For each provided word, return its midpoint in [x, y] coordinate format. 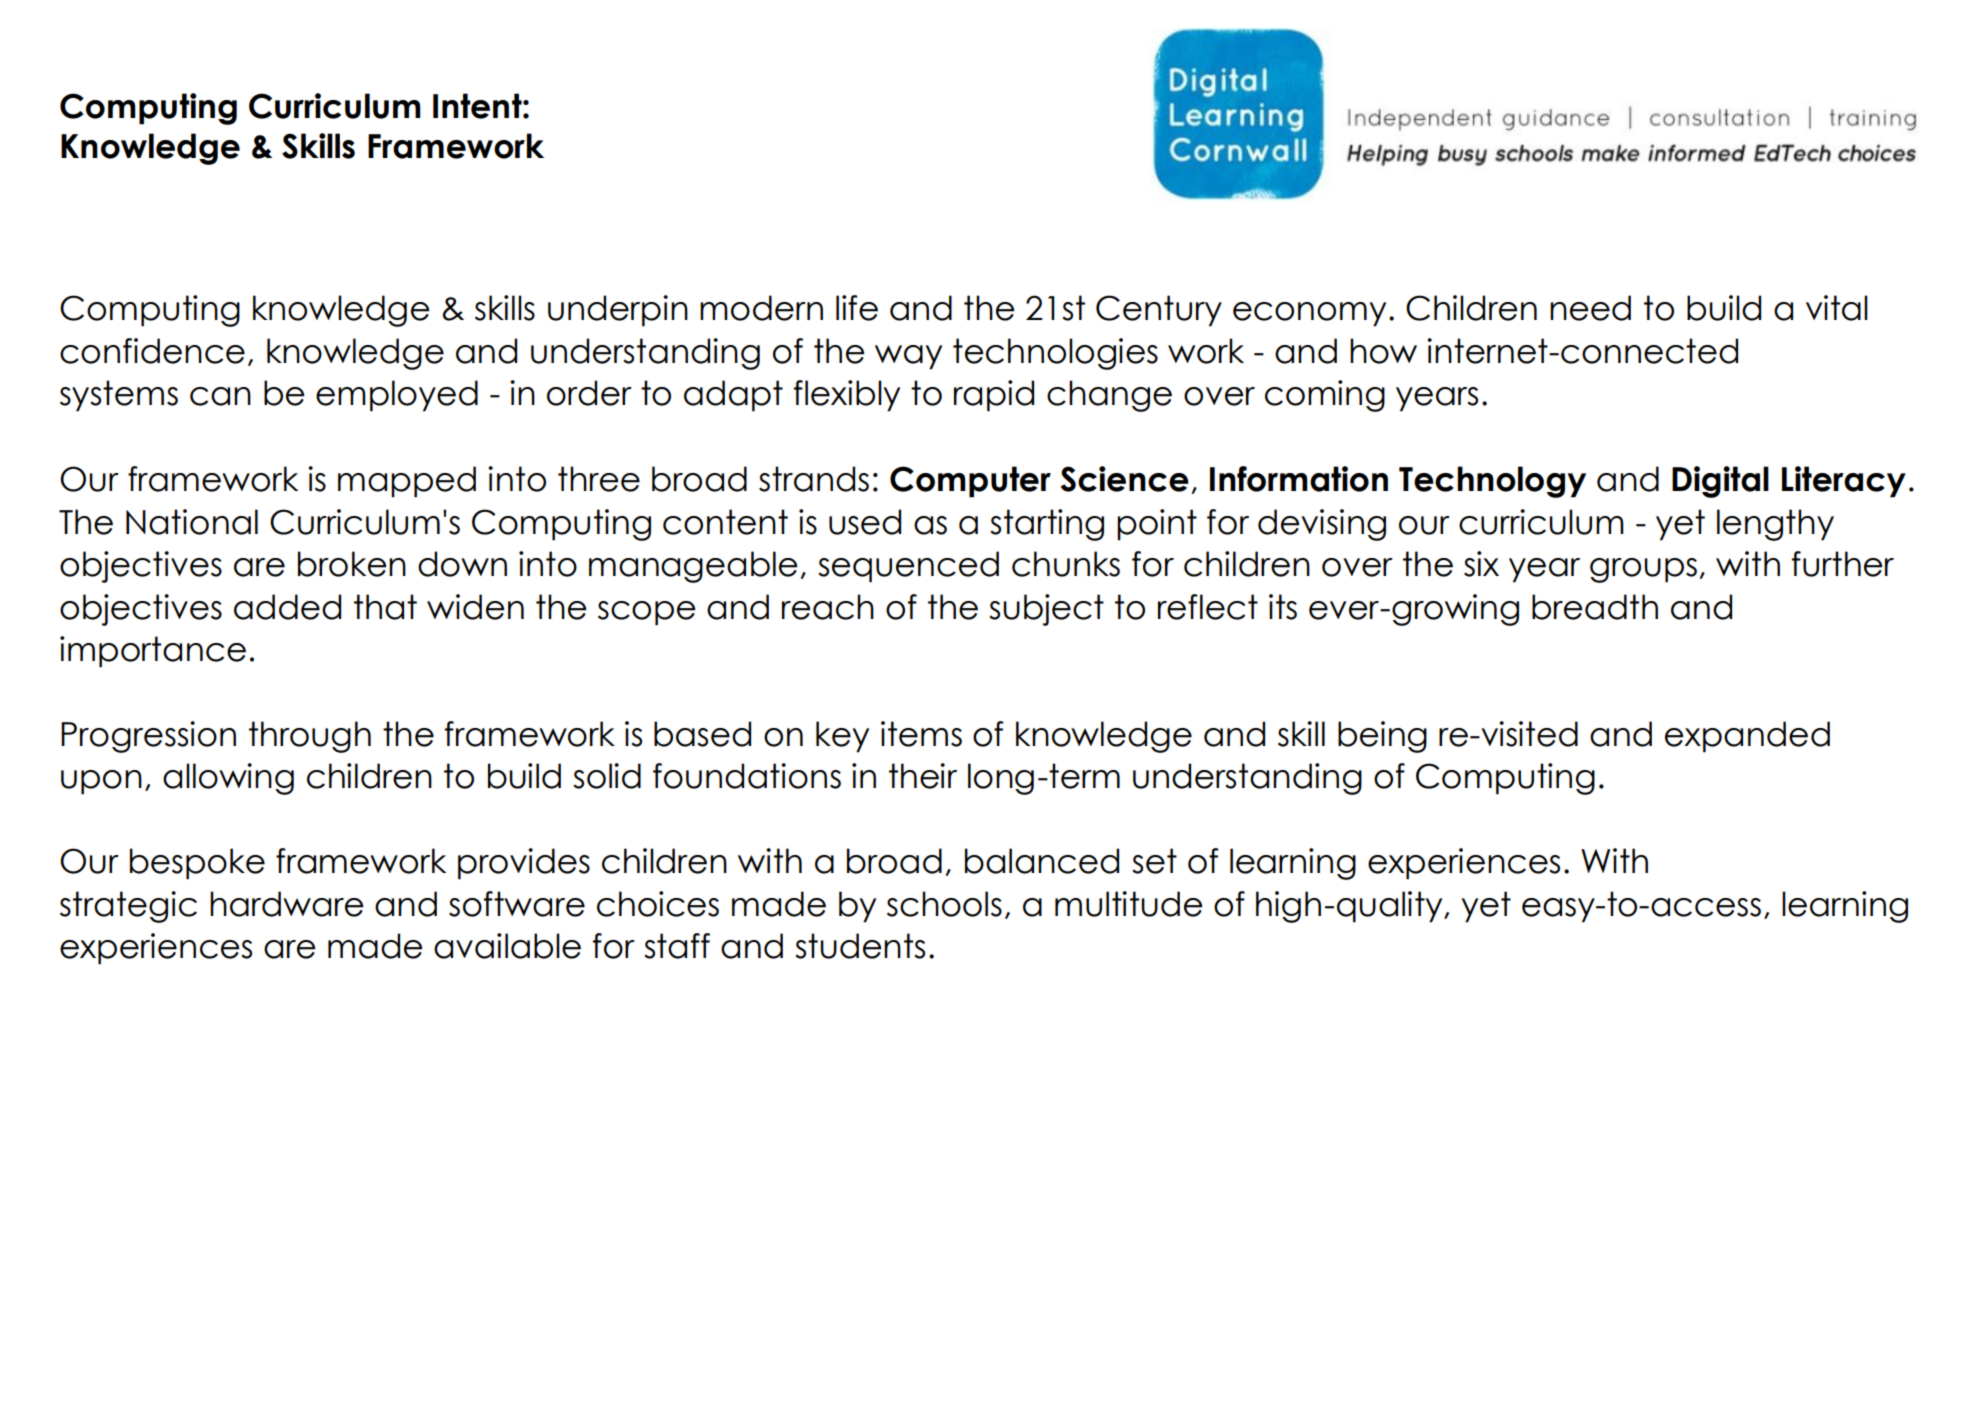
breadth [1595, 607]
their [923, 776]
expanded [1747, 737]
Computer [970, 482]
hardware [287, 904]
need [1590, 308]
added [287, 607]
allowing [228, 779]
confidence [152, 351]
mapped [407, 482]
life [857, 308]
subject [1046, 610]
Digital [1720, 482]
